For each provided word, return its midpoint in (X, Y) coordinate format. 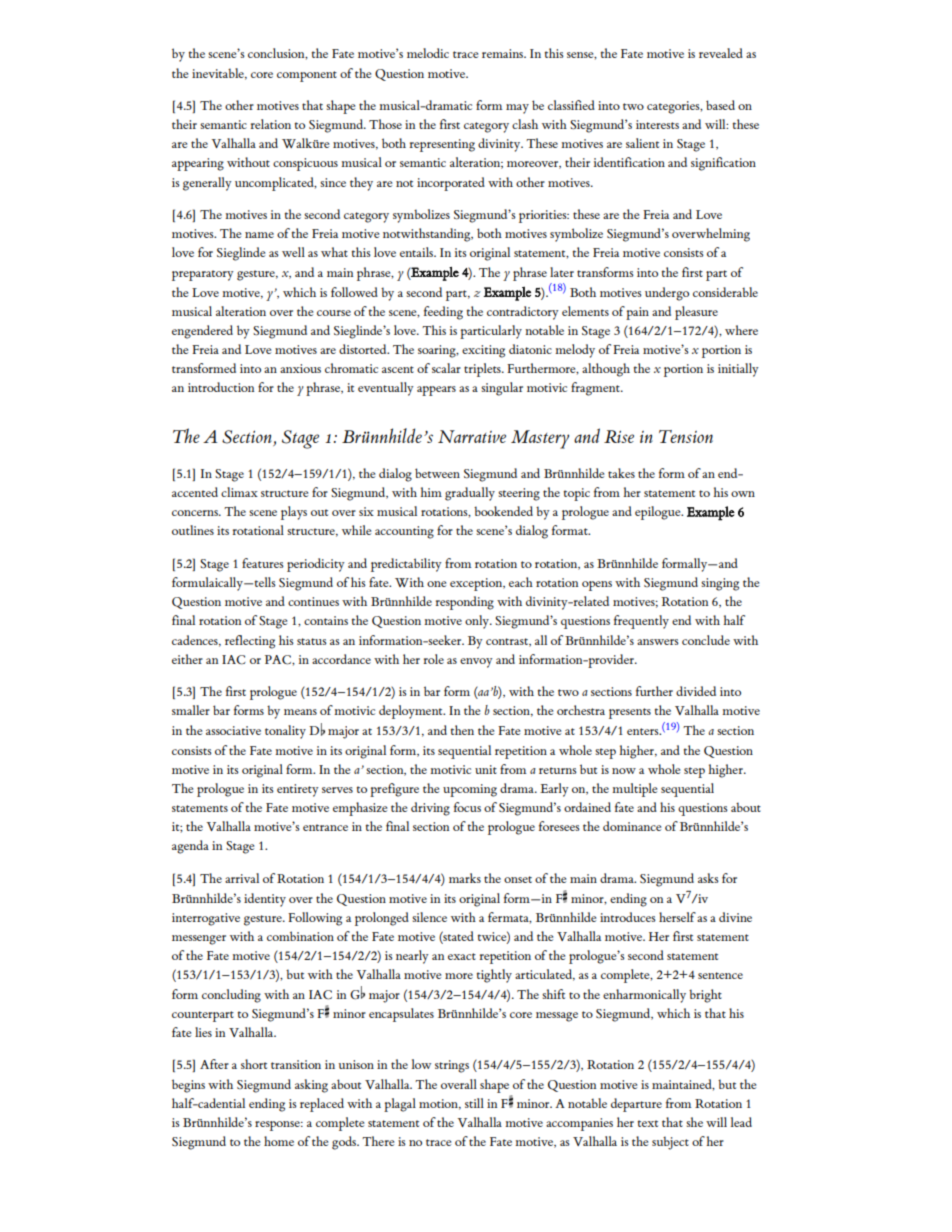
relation (271, 124)
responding (465, 603)
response (278, 1126)
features (263, 563)
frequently (641, 622)
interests (657, 124)
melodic (428, 53)
